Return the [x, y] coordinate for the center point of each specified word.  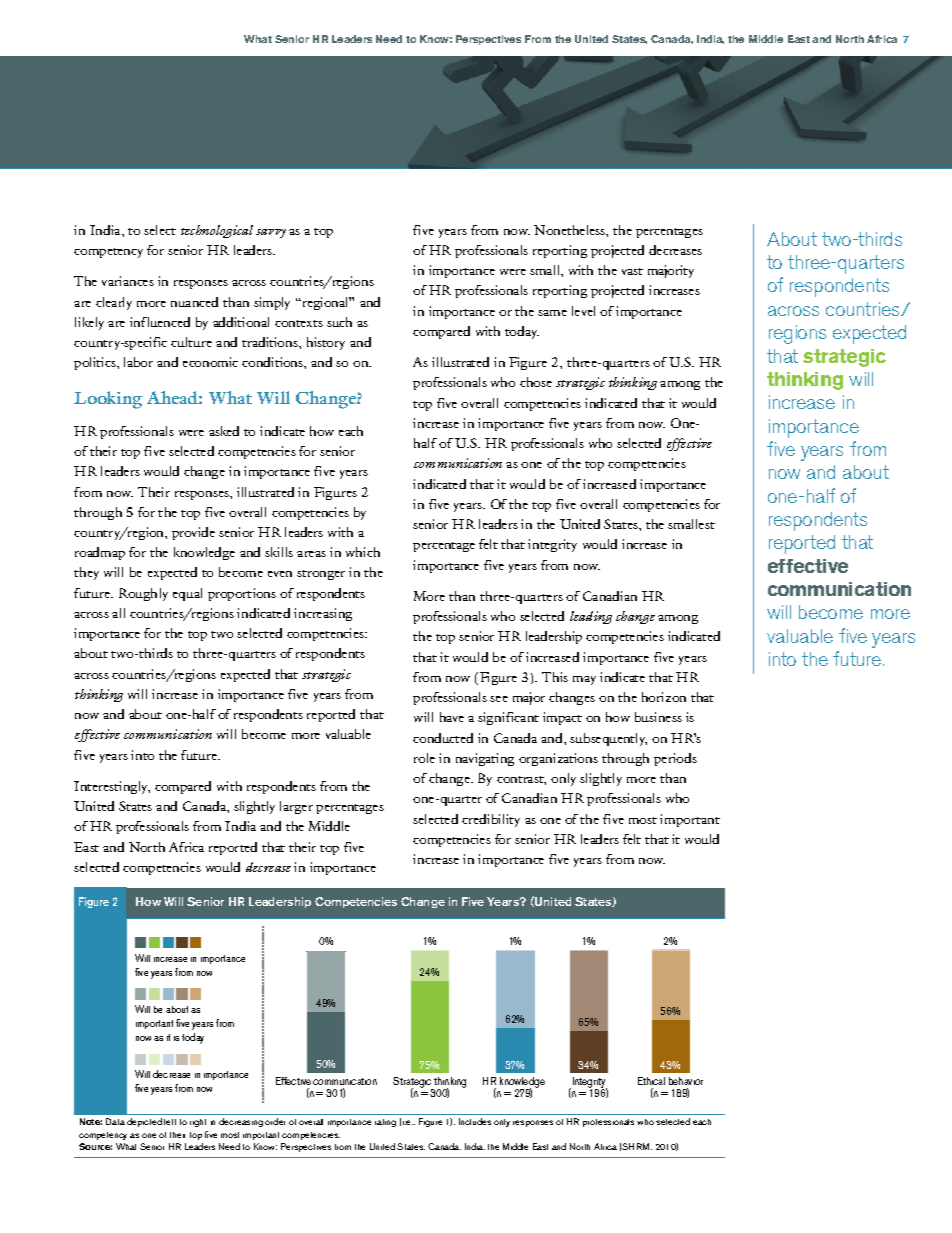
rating [385, 1123]
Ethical [651, 1081]
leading [591, 617]
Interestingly [112, 787]
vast [632, 271]
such [339, 322]
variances [128, 281]
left [170, 1122]
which [363, 552]
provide [193, 533]
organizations [558, 759]
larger [296, 807]
